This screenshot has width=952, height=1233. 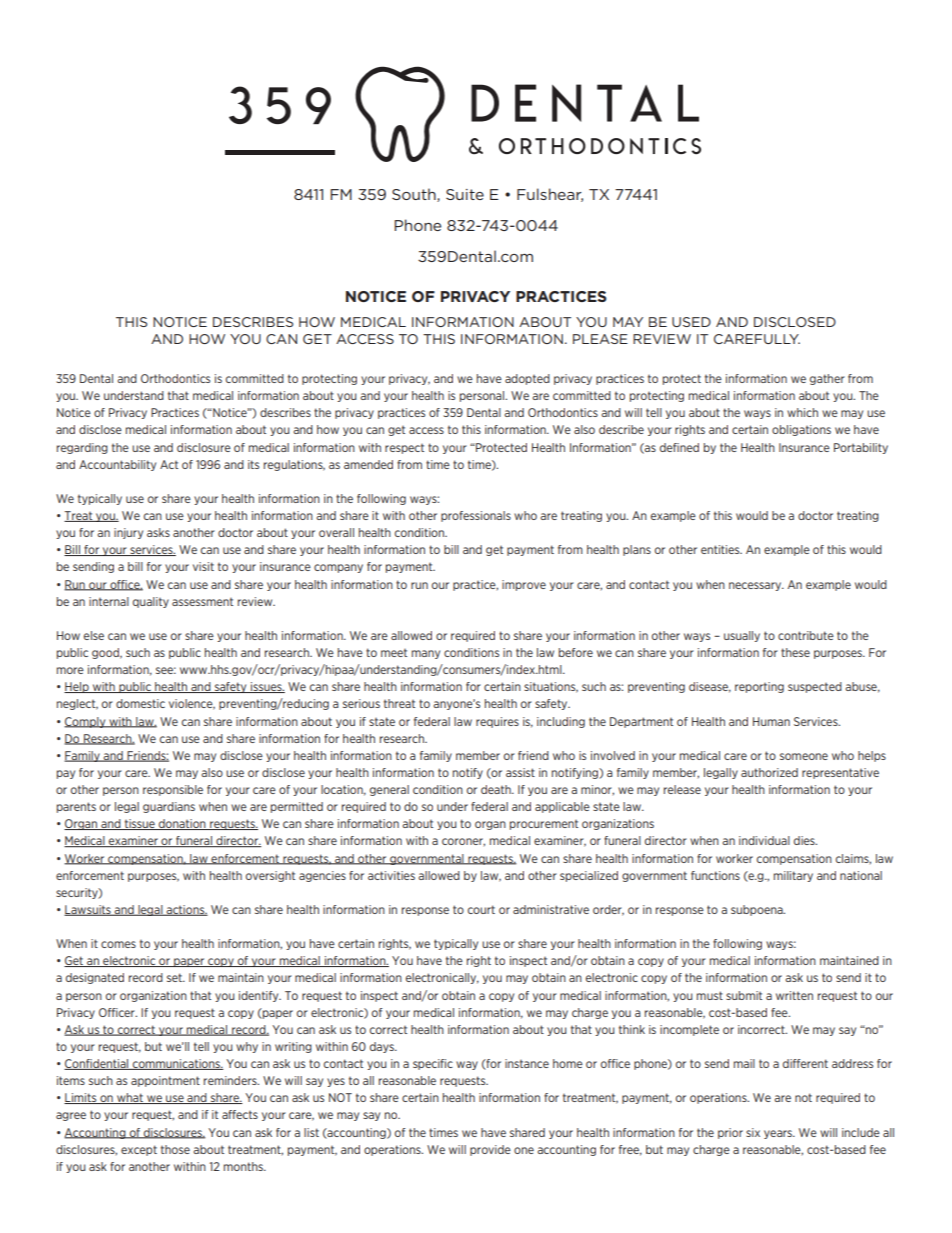 What do you see at coordinates (175, 1149) in the screenshot?
I see `those` at bounding box center [175, 1149].
